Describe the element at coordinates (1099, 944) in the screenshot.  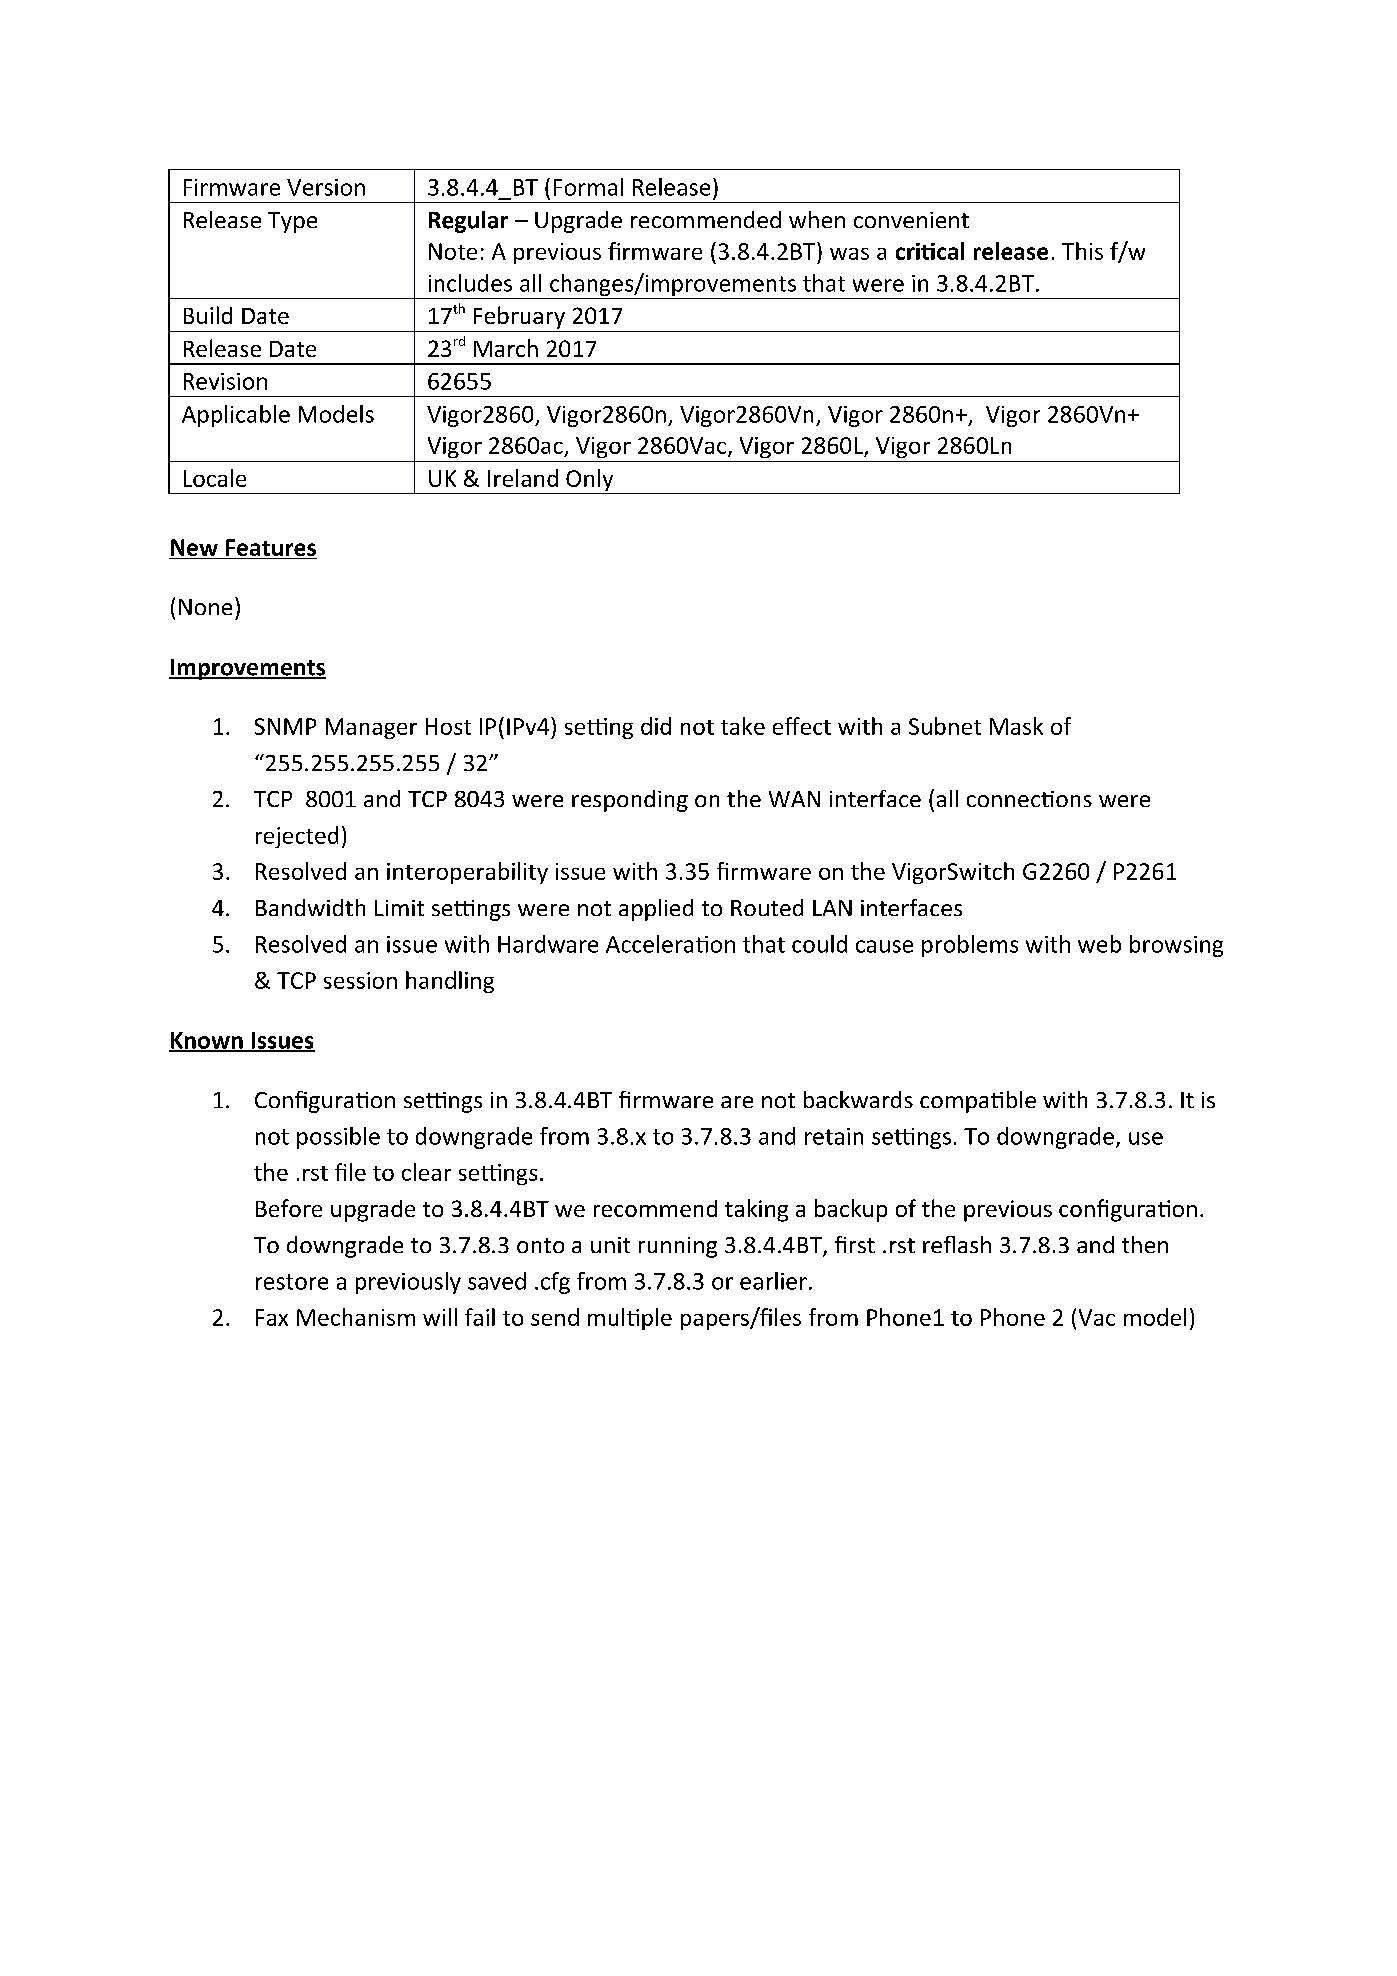
I see `web` at that location.
